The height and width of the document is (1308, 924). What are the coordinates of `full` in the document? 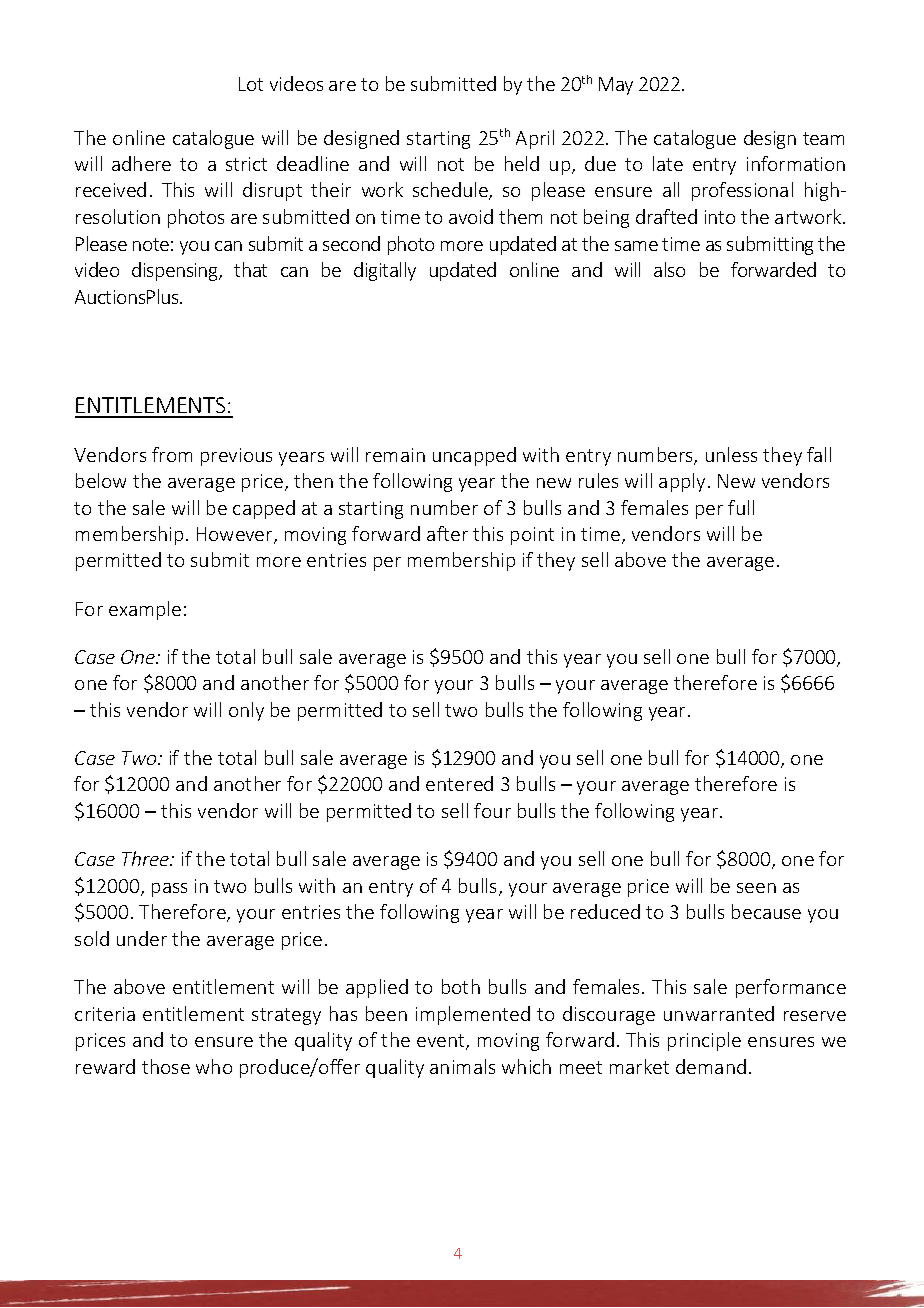 It's located at (741, 507).
